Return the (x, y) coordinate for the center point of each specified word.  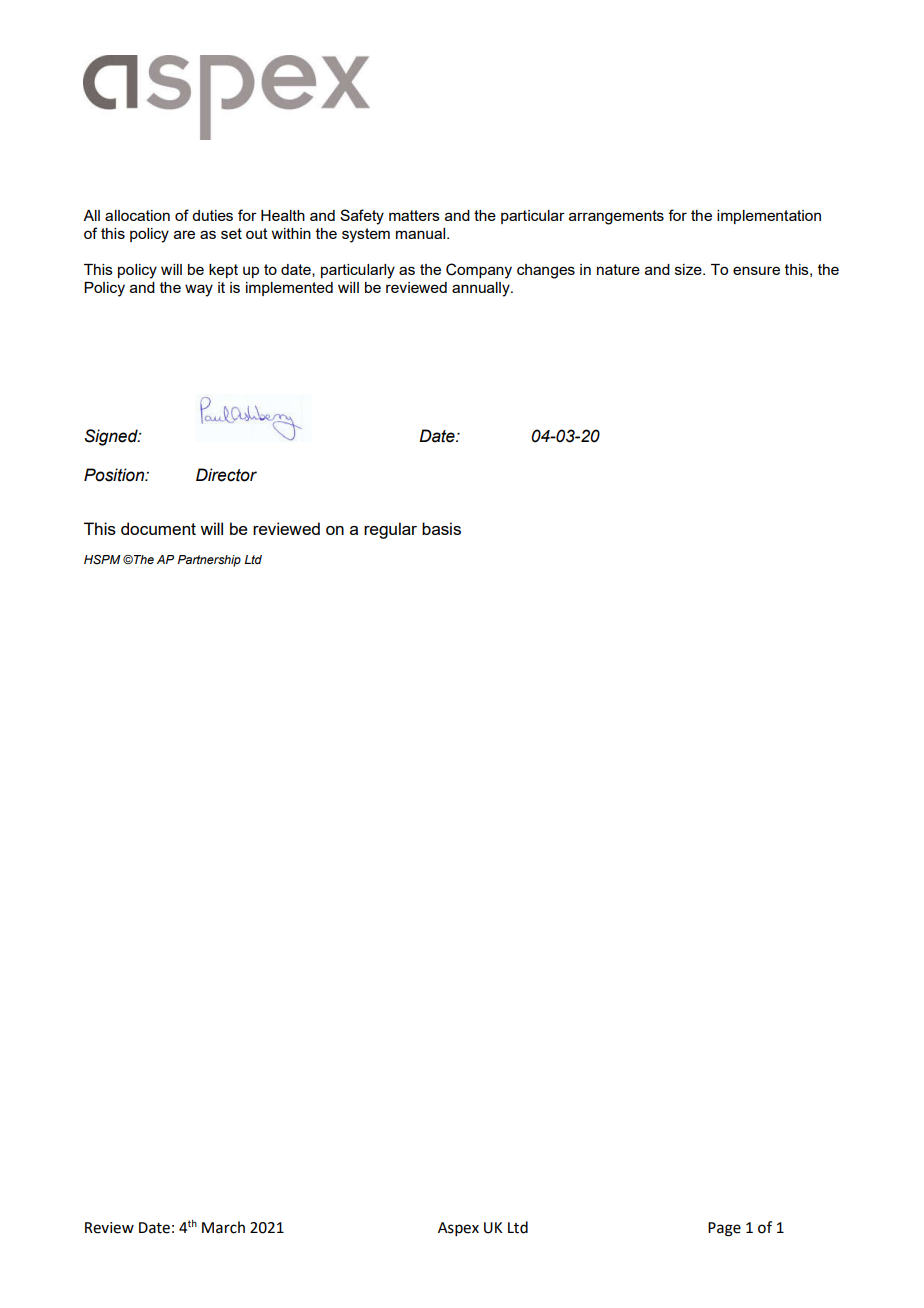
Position (115, 475)
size (689, 269)
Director (226, 475)
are (184, 234)
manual (422, 233)
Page (724, 1229)
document (158, 528)
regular (390, 530)
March (223, 1227)
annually (482, 289)
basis (441, 528)
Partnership (209, 561)
